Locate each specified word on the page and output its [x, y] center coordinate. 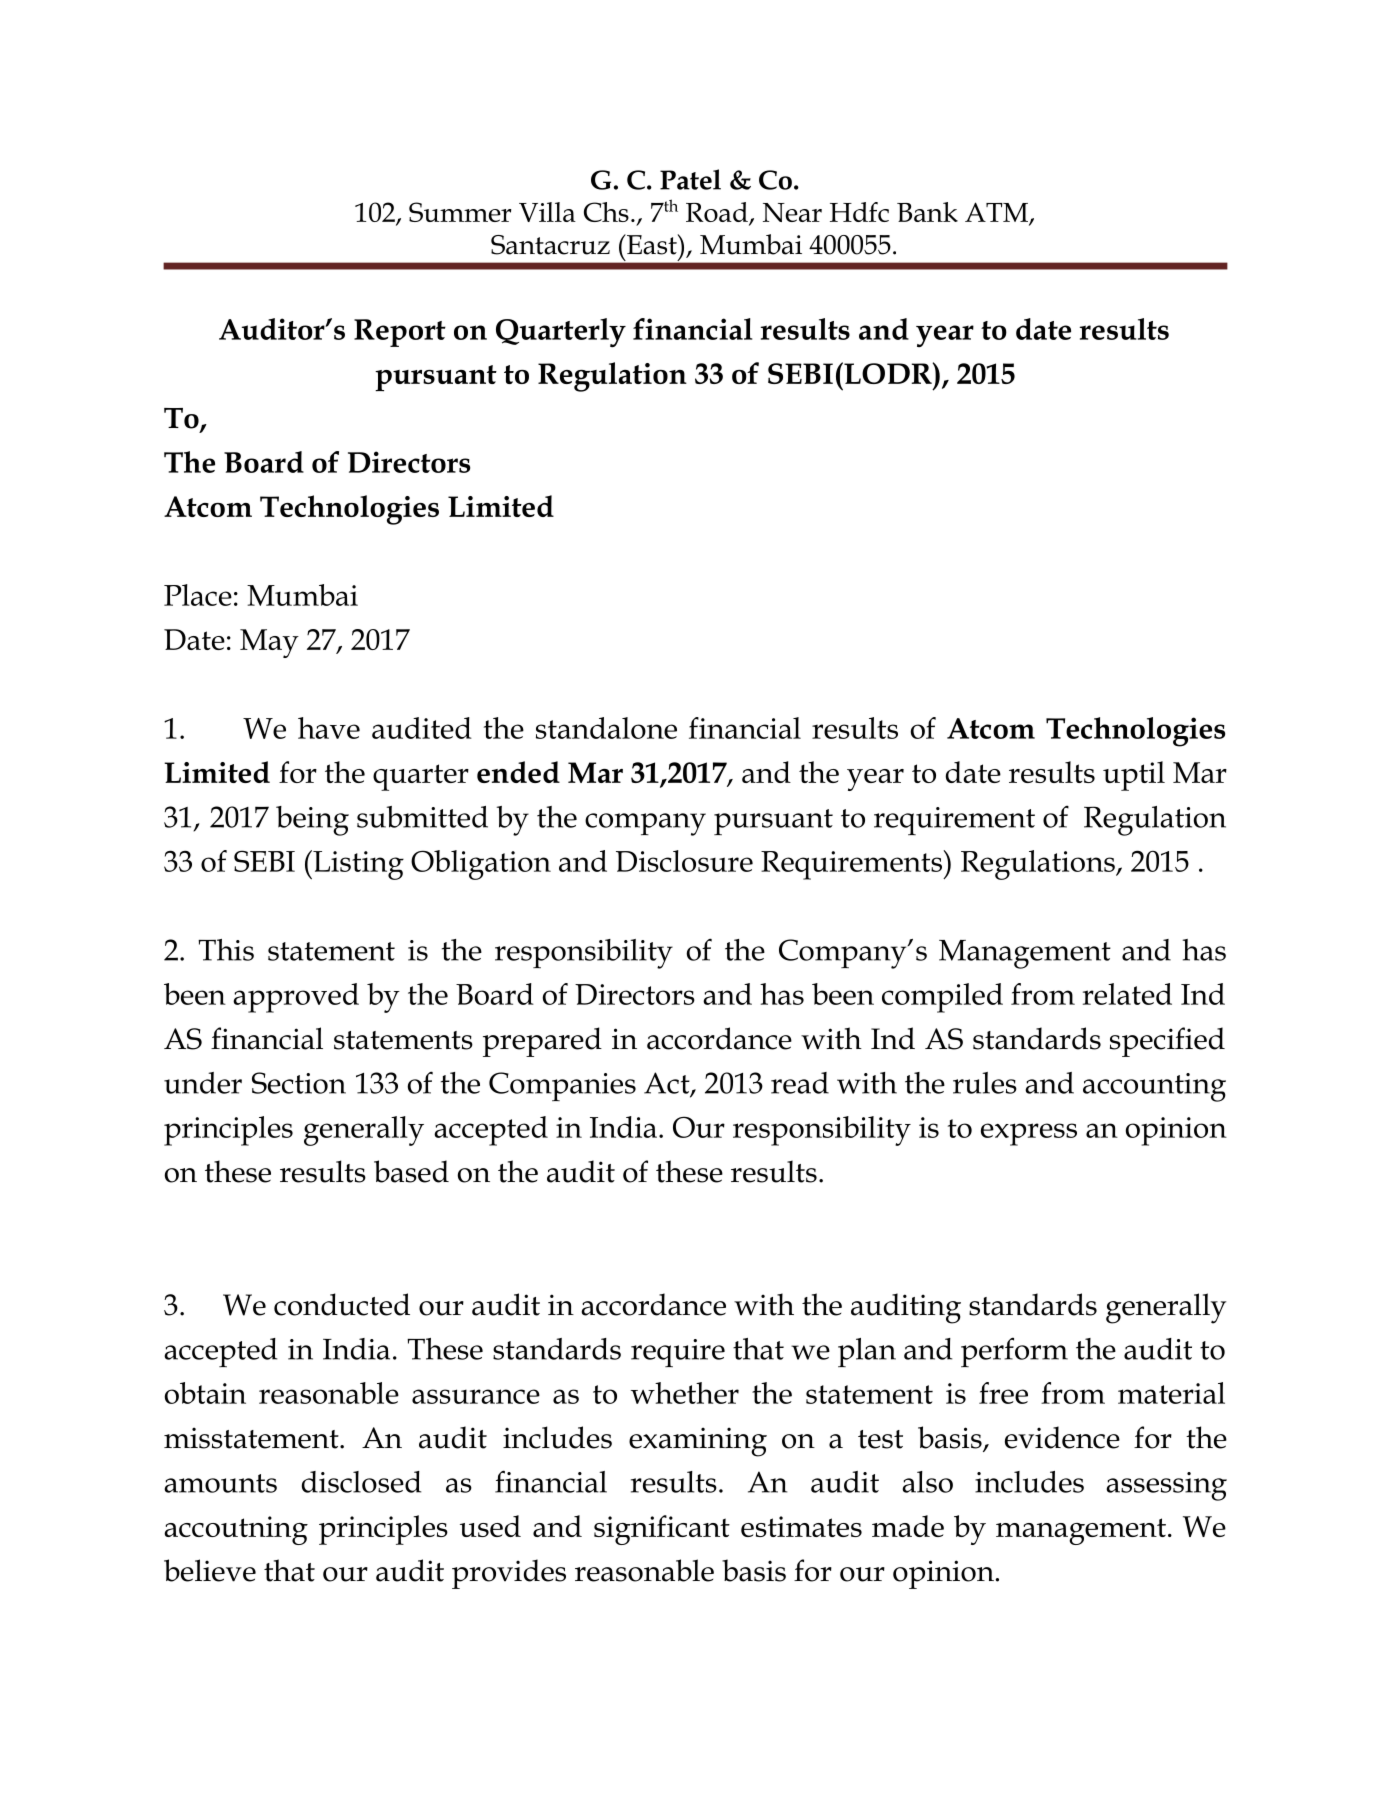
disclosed [361, 1482]
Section [299, 1083]
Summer [460, 212]
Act [668, 1084]
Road [718, 213]
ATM [997, 213]
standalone [606, 728]
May [269, 643]
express [1029, 1134]
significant [662, 1530]
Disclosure [684, 861]
